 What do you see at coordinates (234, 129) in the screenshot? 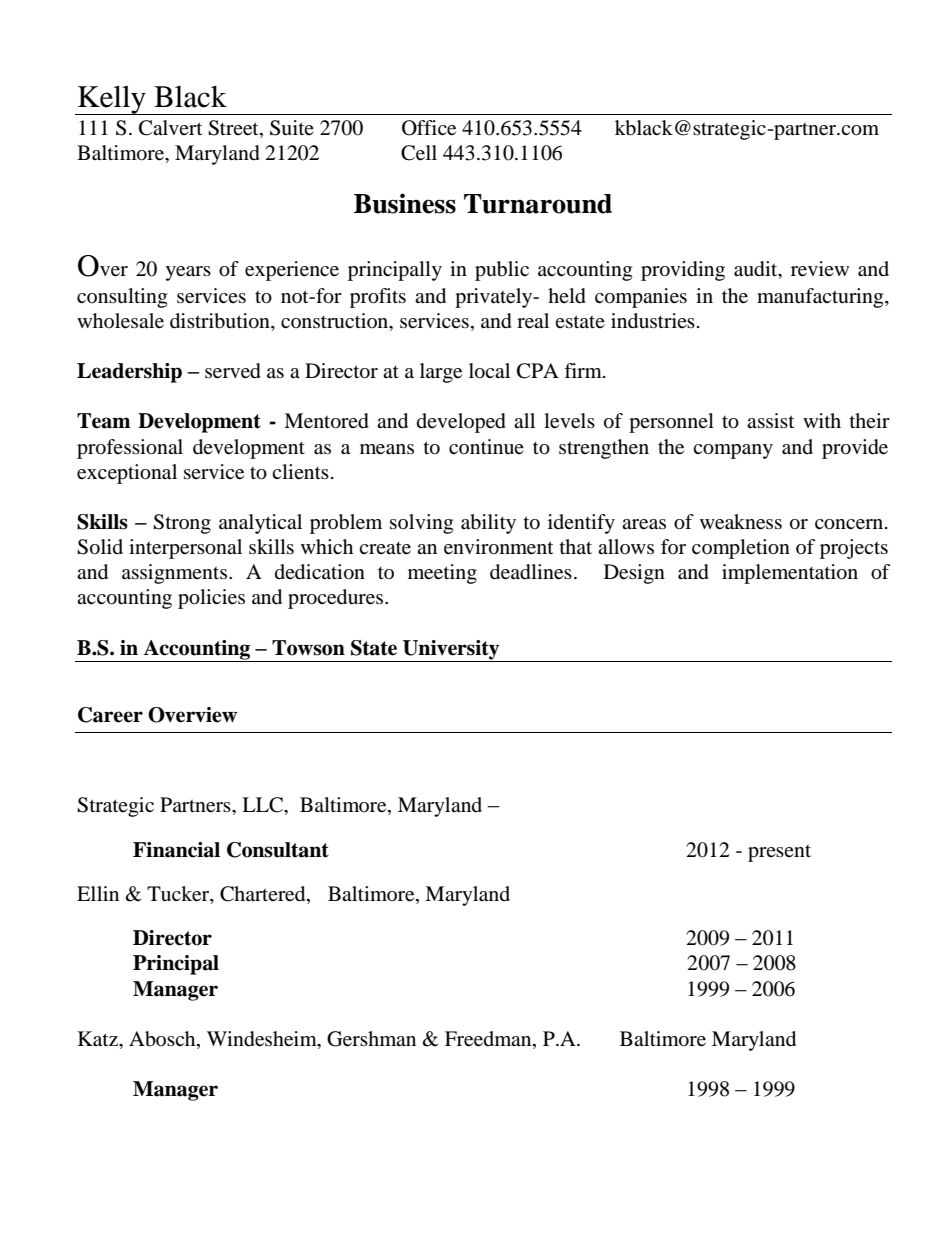
I see `Street` at bounding box center [234, 129].
